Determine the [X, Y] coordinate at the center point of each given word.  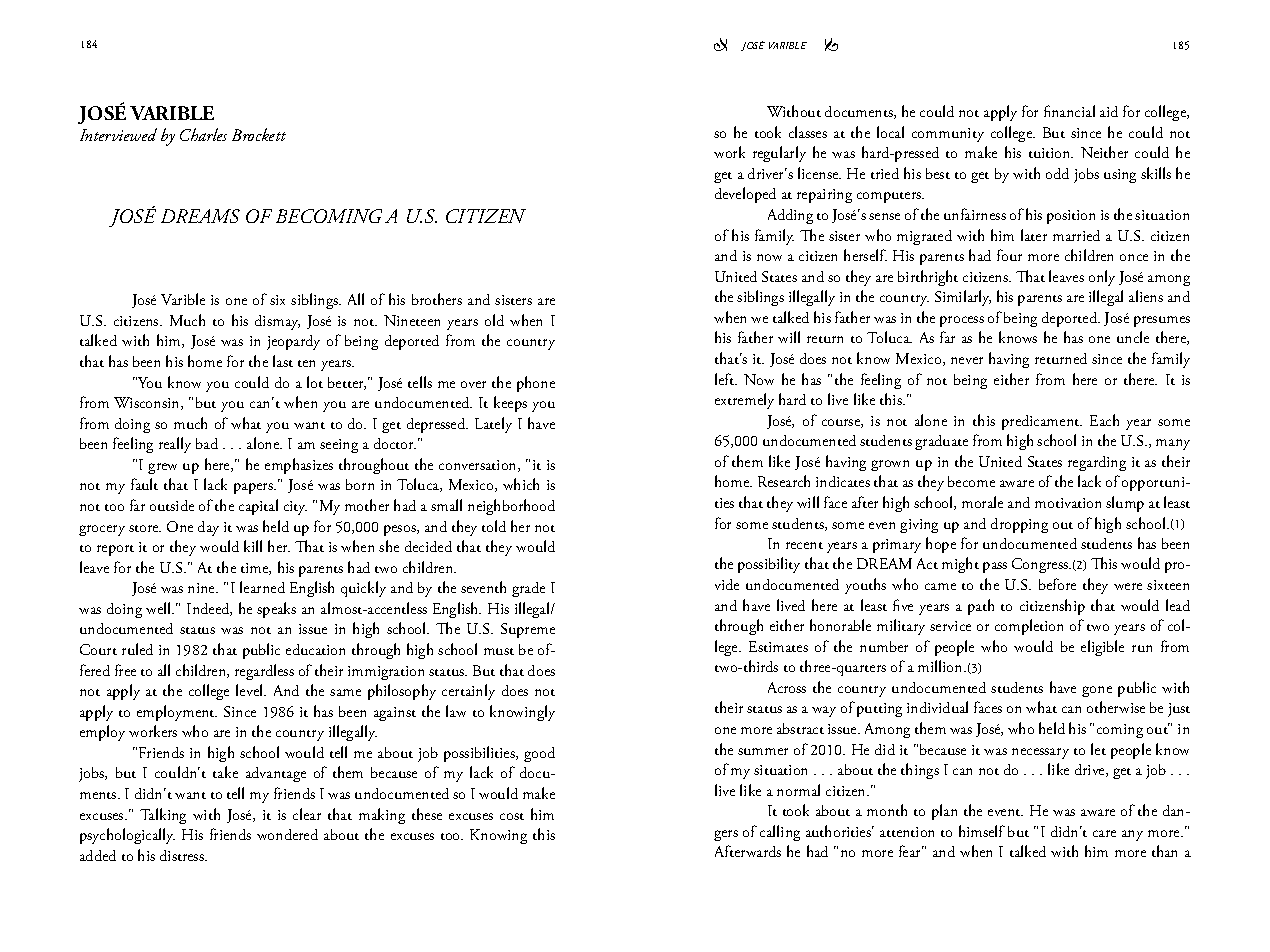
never [967, 360]
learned [262, 587]
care [1104, 833]
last [283, 361]
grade [528, 589]
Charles [203, 134]
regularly [779, 154]
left [726, 379]
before [1057, 584]
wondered [287, 834]
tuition [1051, 153]
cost [512, 816]
